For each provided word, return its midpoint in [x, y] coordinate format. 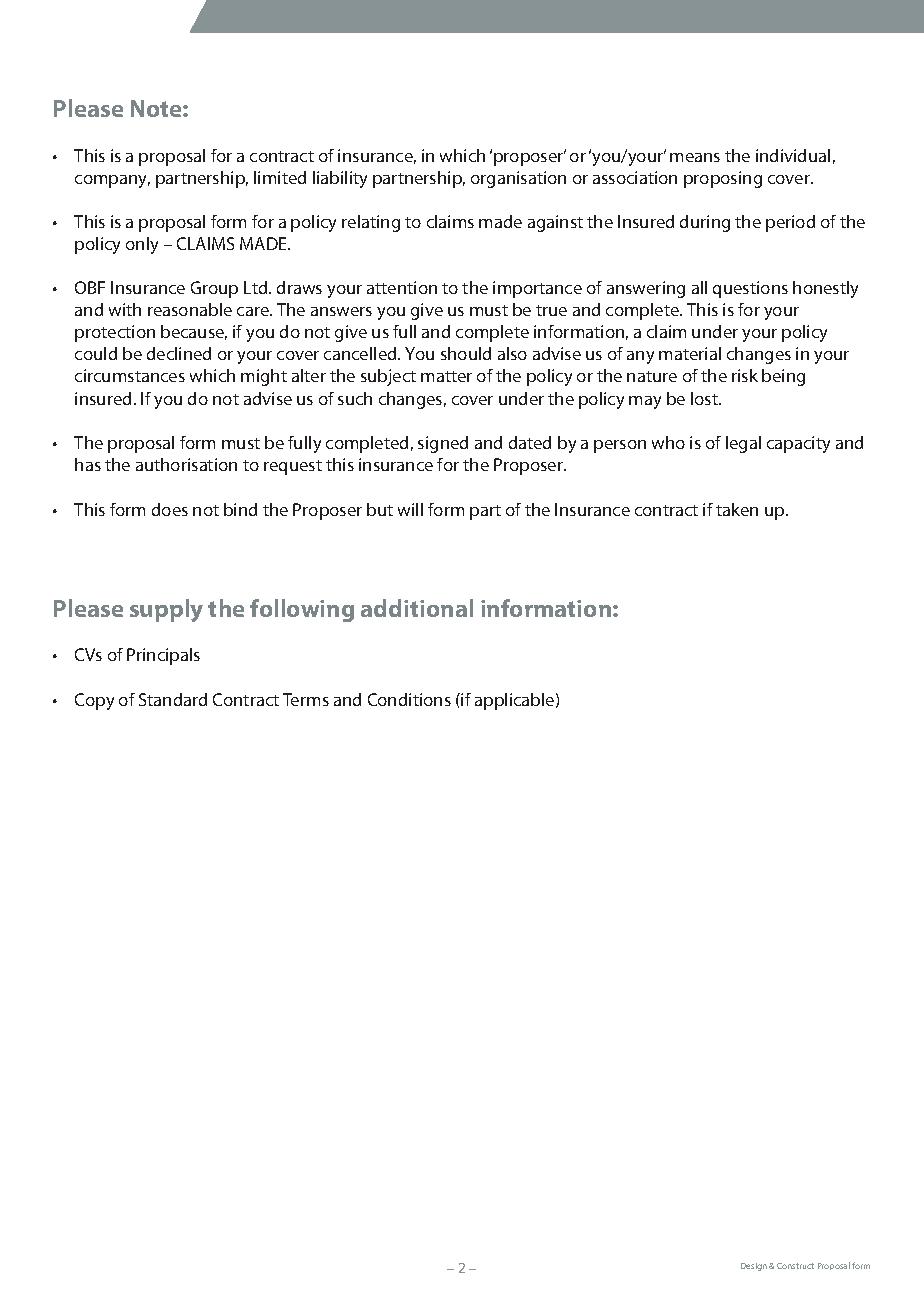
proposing [723, 179]
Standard [173, 699]
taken [737, 509]
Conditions [409, 699]
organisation [518, 179]
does [170, 509]
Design [754, 1267]
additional [417, 608]
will [410, 509]
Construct [795, 1266]
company [112, 181]
